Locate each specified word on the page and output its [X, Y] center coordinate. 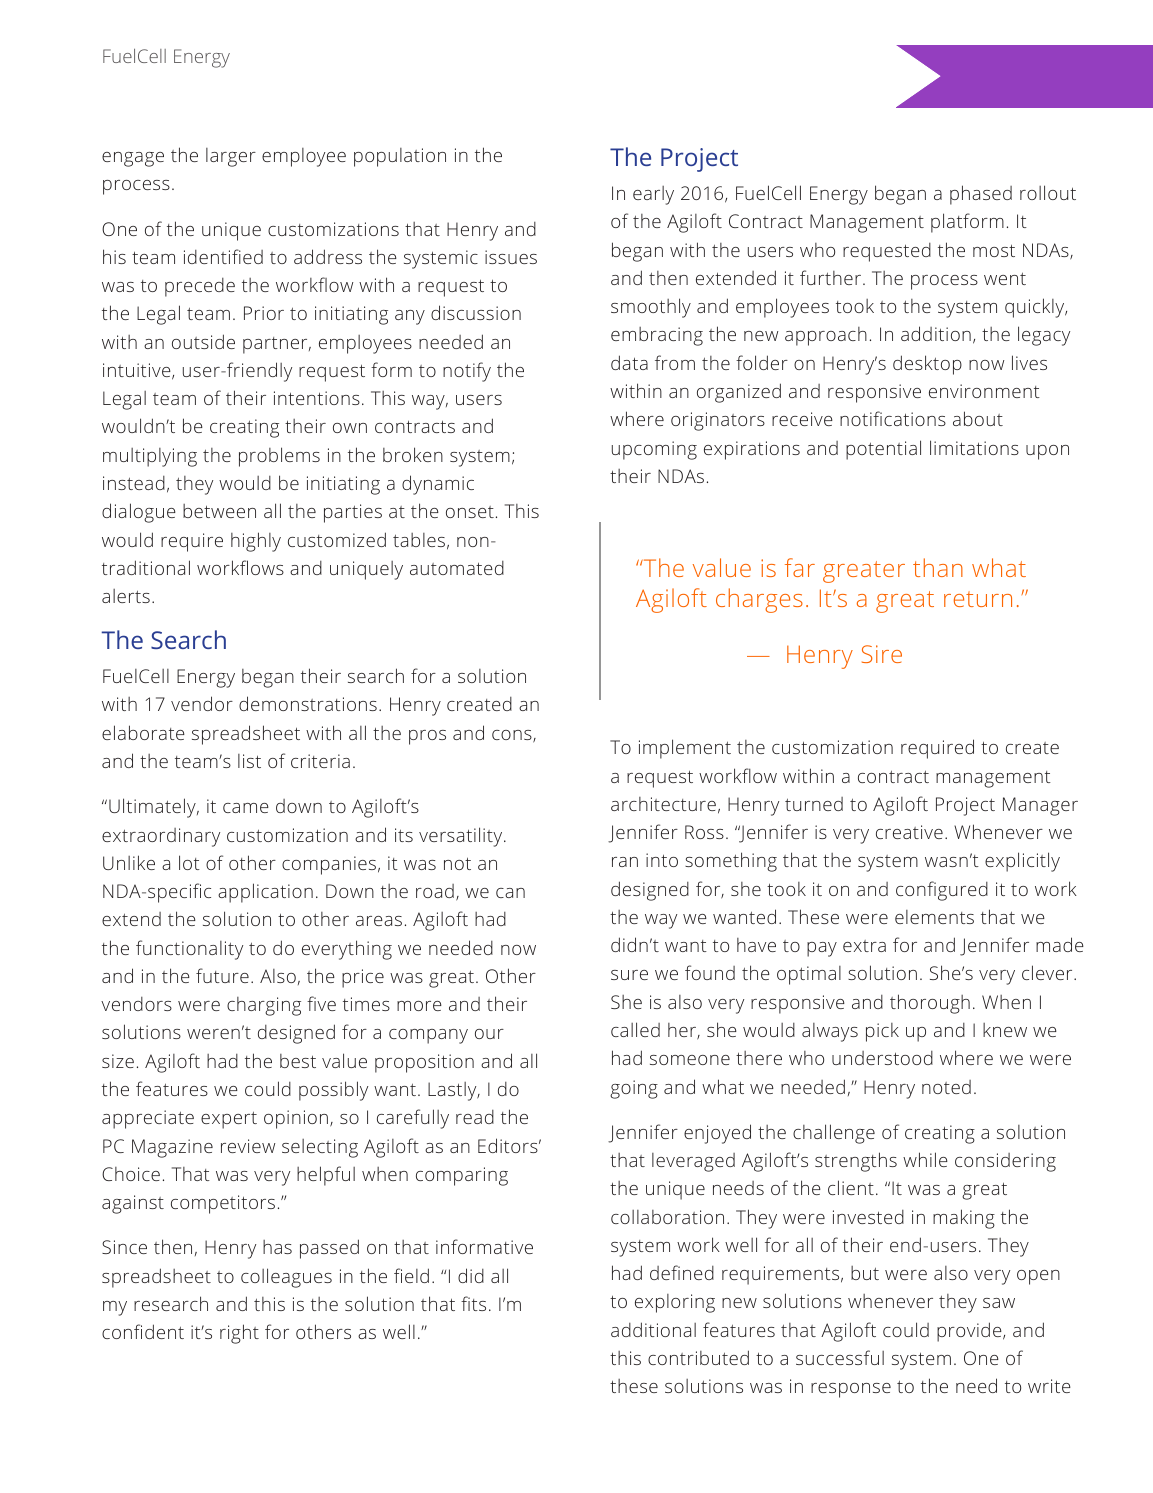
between [219, 511]
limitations [974, 447]
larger [231, 157]
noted [946, 1087]
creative [909, 832]
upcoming [654, 450]
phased [981, 195]
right [239, 1334]
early [653, 195]
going [634, 1089]
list [249, 761]
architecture [663, 804]
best [298, 1061]
